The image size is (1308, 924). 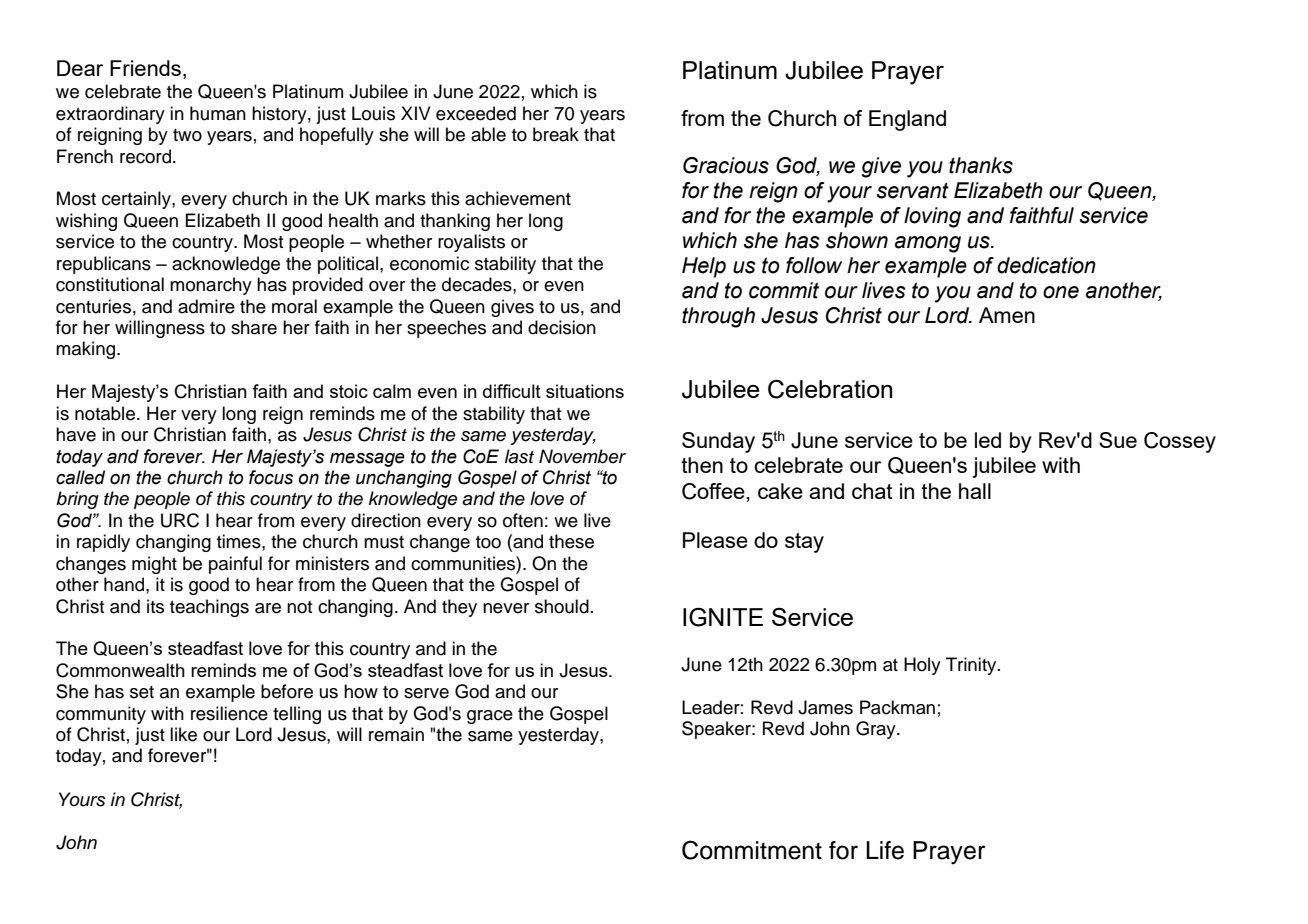 I want to click on painful, so click(x=235, y=565).
